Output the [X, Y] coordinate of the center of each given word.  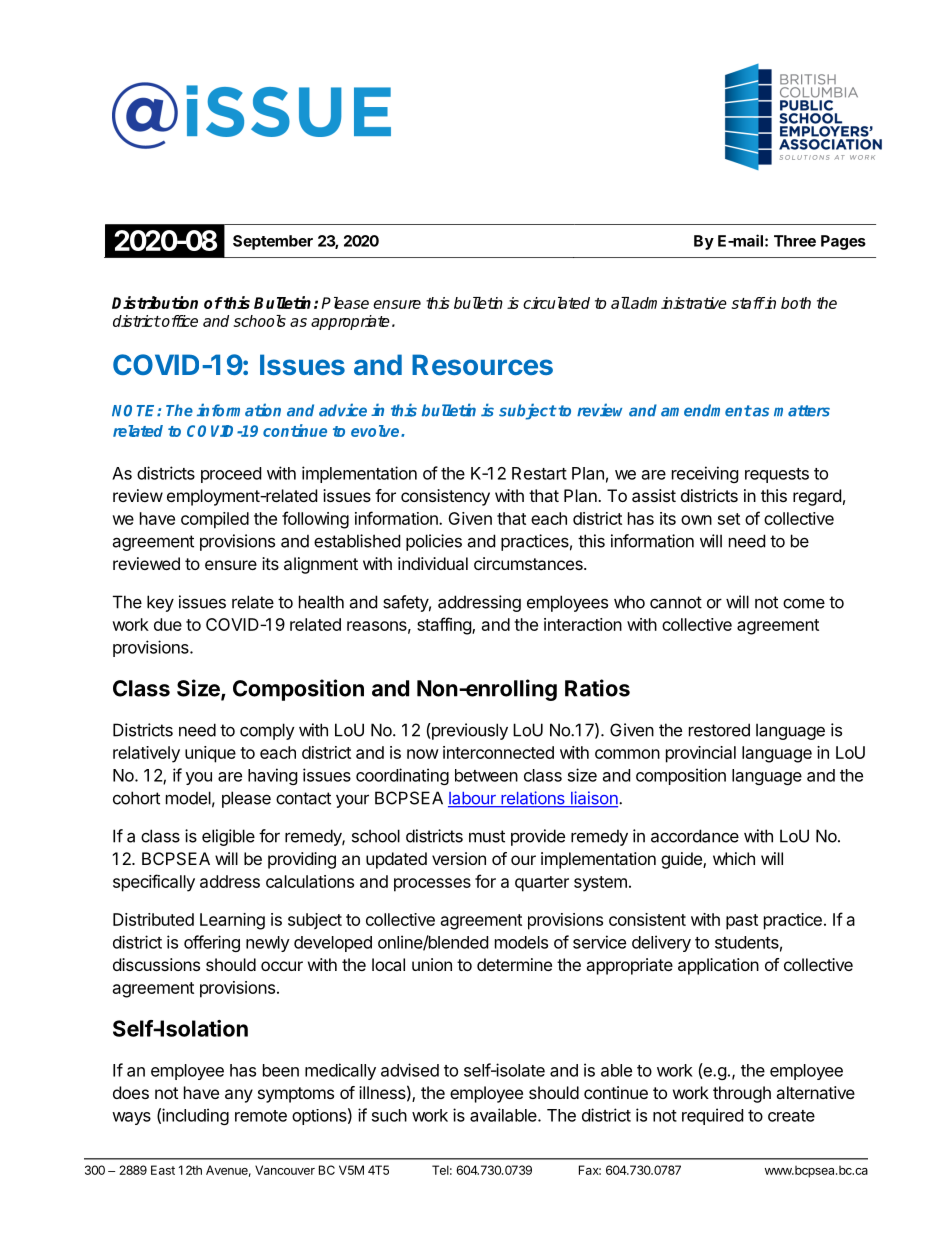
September [273, 242]
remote [261, 1116]
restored [719, 730]
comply [267, 731]
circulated [556, 303]
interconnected [498, 752]
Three [795, 241]
